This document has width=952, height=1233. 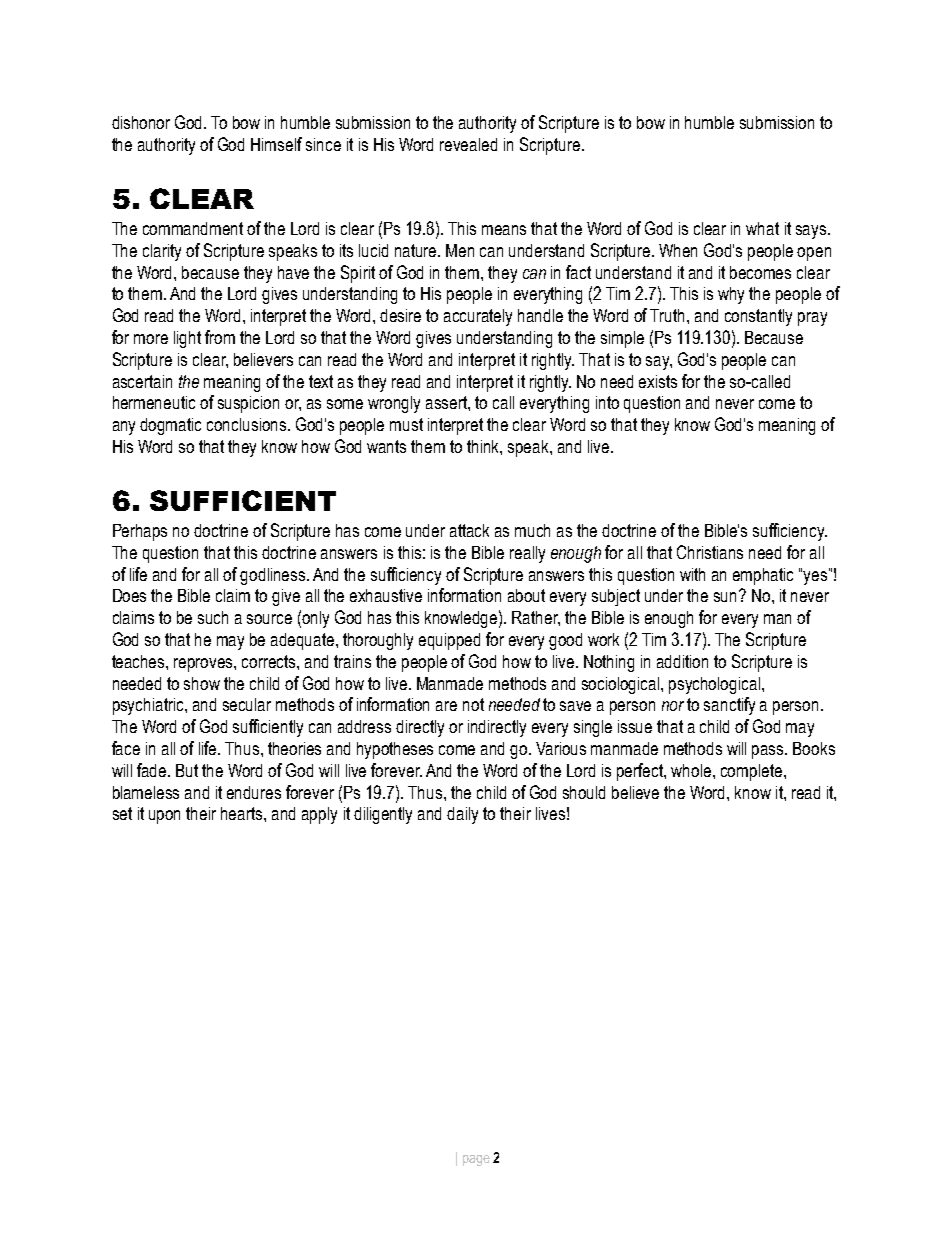 I want to click on complete, so click(x=753, y=772).
